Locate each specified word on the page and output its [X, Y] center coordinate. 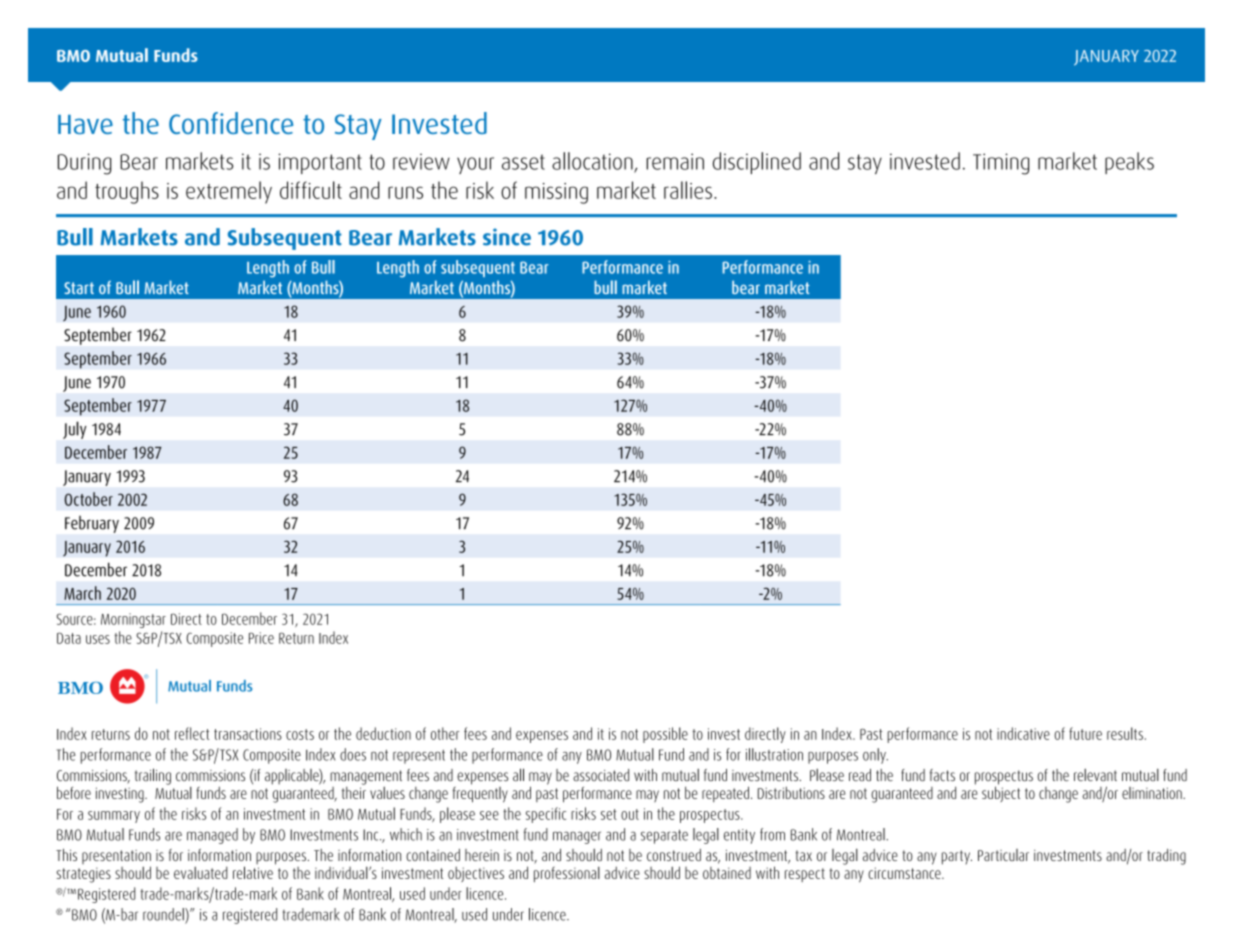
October [89, 499]
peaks [1129, 163]
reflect [192, 733]
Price [261, 638]
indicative [1023, 733]
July [74, 430]
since [507, 237]
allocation [593, 162]
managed [212, 836]
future [1085, 733]
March [82, 593]
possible [665, 735]
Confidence [231, 123]
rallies [688, 190]
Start [79, 288]
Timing [1001, 164]
